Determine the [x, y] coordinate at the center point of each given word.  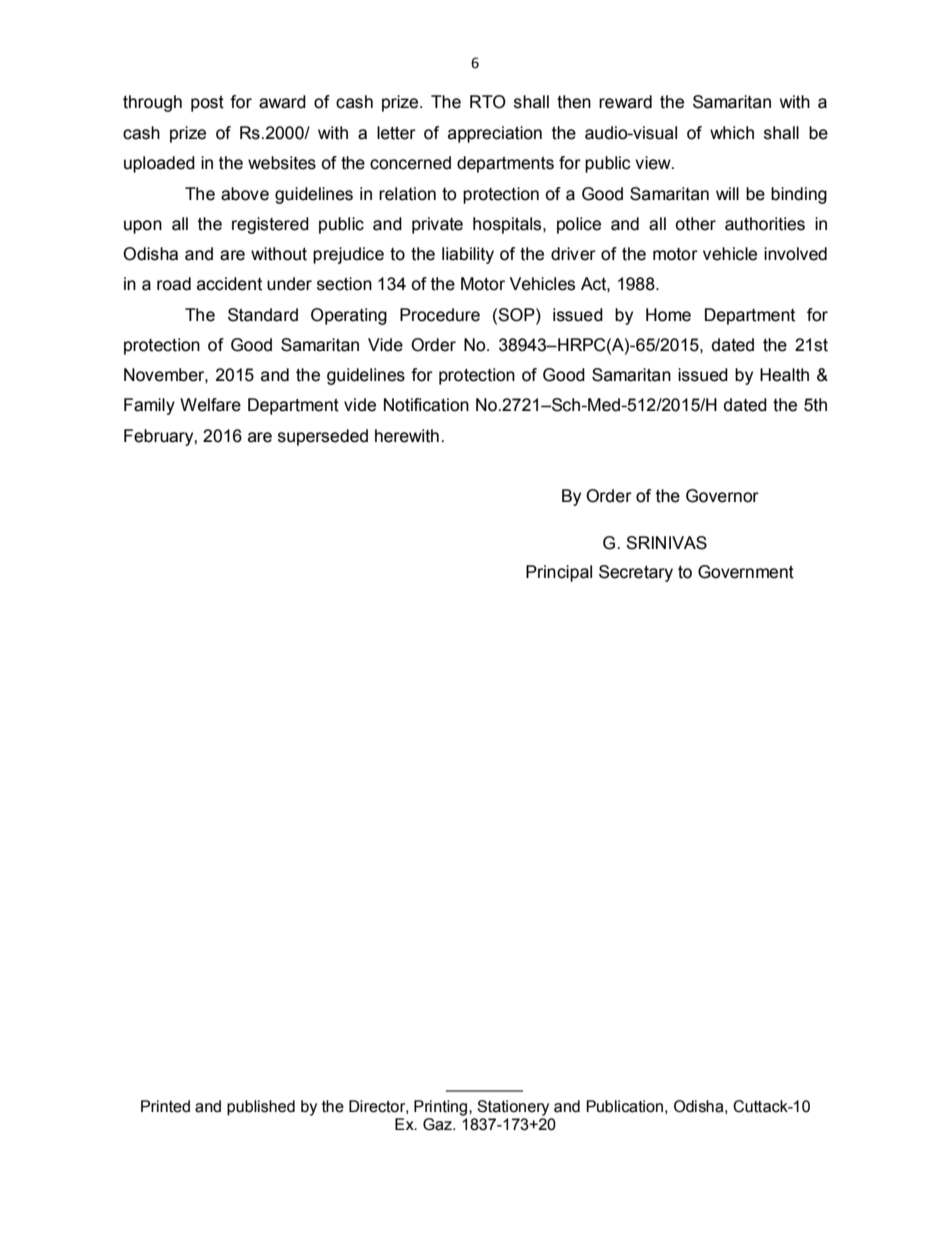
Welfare [210, 405]
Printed [165, 1106]
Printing [442, 1108]
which [732, 133]
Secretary [636, 573]
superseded [323, 437]
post [207, 103]
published [261, 1108]
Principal [559, 573]
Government [746, 572]
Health [784, 375]
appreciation [495, 134]
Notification [426, 405]
